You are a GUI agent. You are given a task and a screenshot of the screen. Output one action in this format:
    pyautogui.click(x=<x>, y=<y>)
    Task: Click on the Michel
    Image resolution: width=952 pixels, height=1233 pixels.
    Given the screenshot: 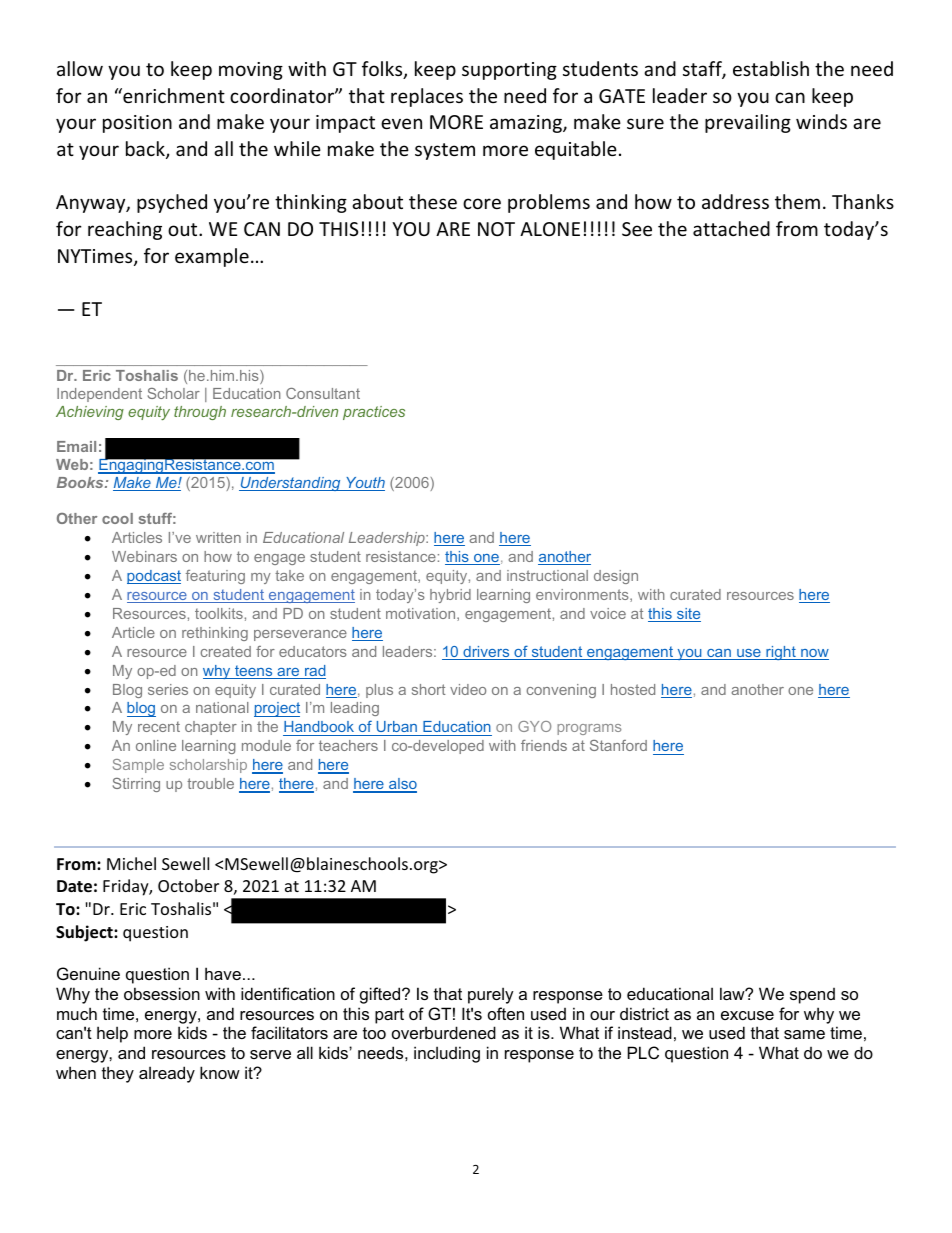 What is the action you would take?
    pyautogui.click(x=131, y=863)
